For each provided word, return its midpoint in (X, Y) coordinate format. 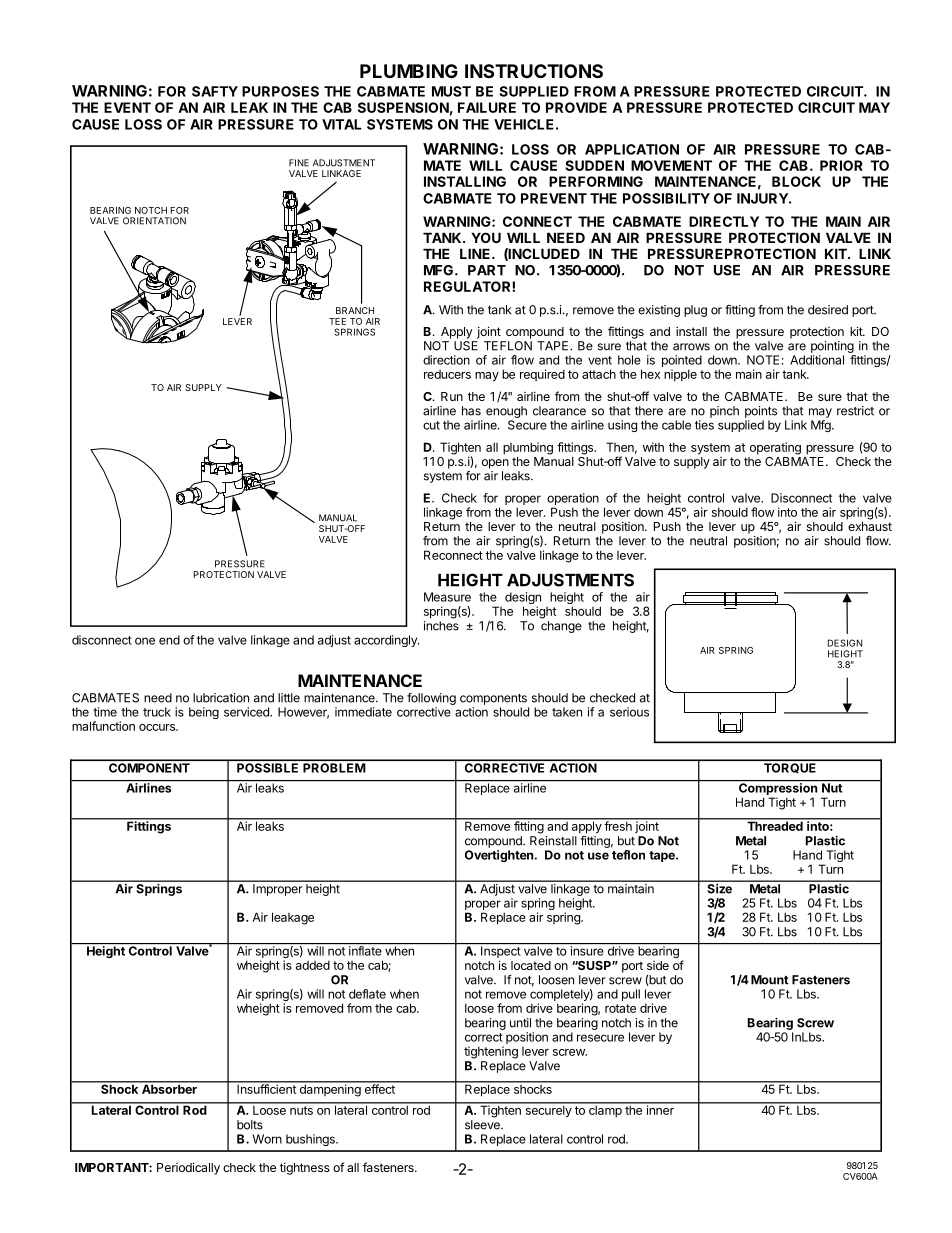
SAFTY (215, 91)
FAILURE (487, 107)
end (169, 640)
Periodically (188, 1168)
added (313, 965)
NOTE (763, 360)
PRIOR (841, 165)
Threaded (775, 825)
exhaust (870, 526)
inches (441, 626)
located (531, 965)
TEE (337, 321)
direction (446, 360)
